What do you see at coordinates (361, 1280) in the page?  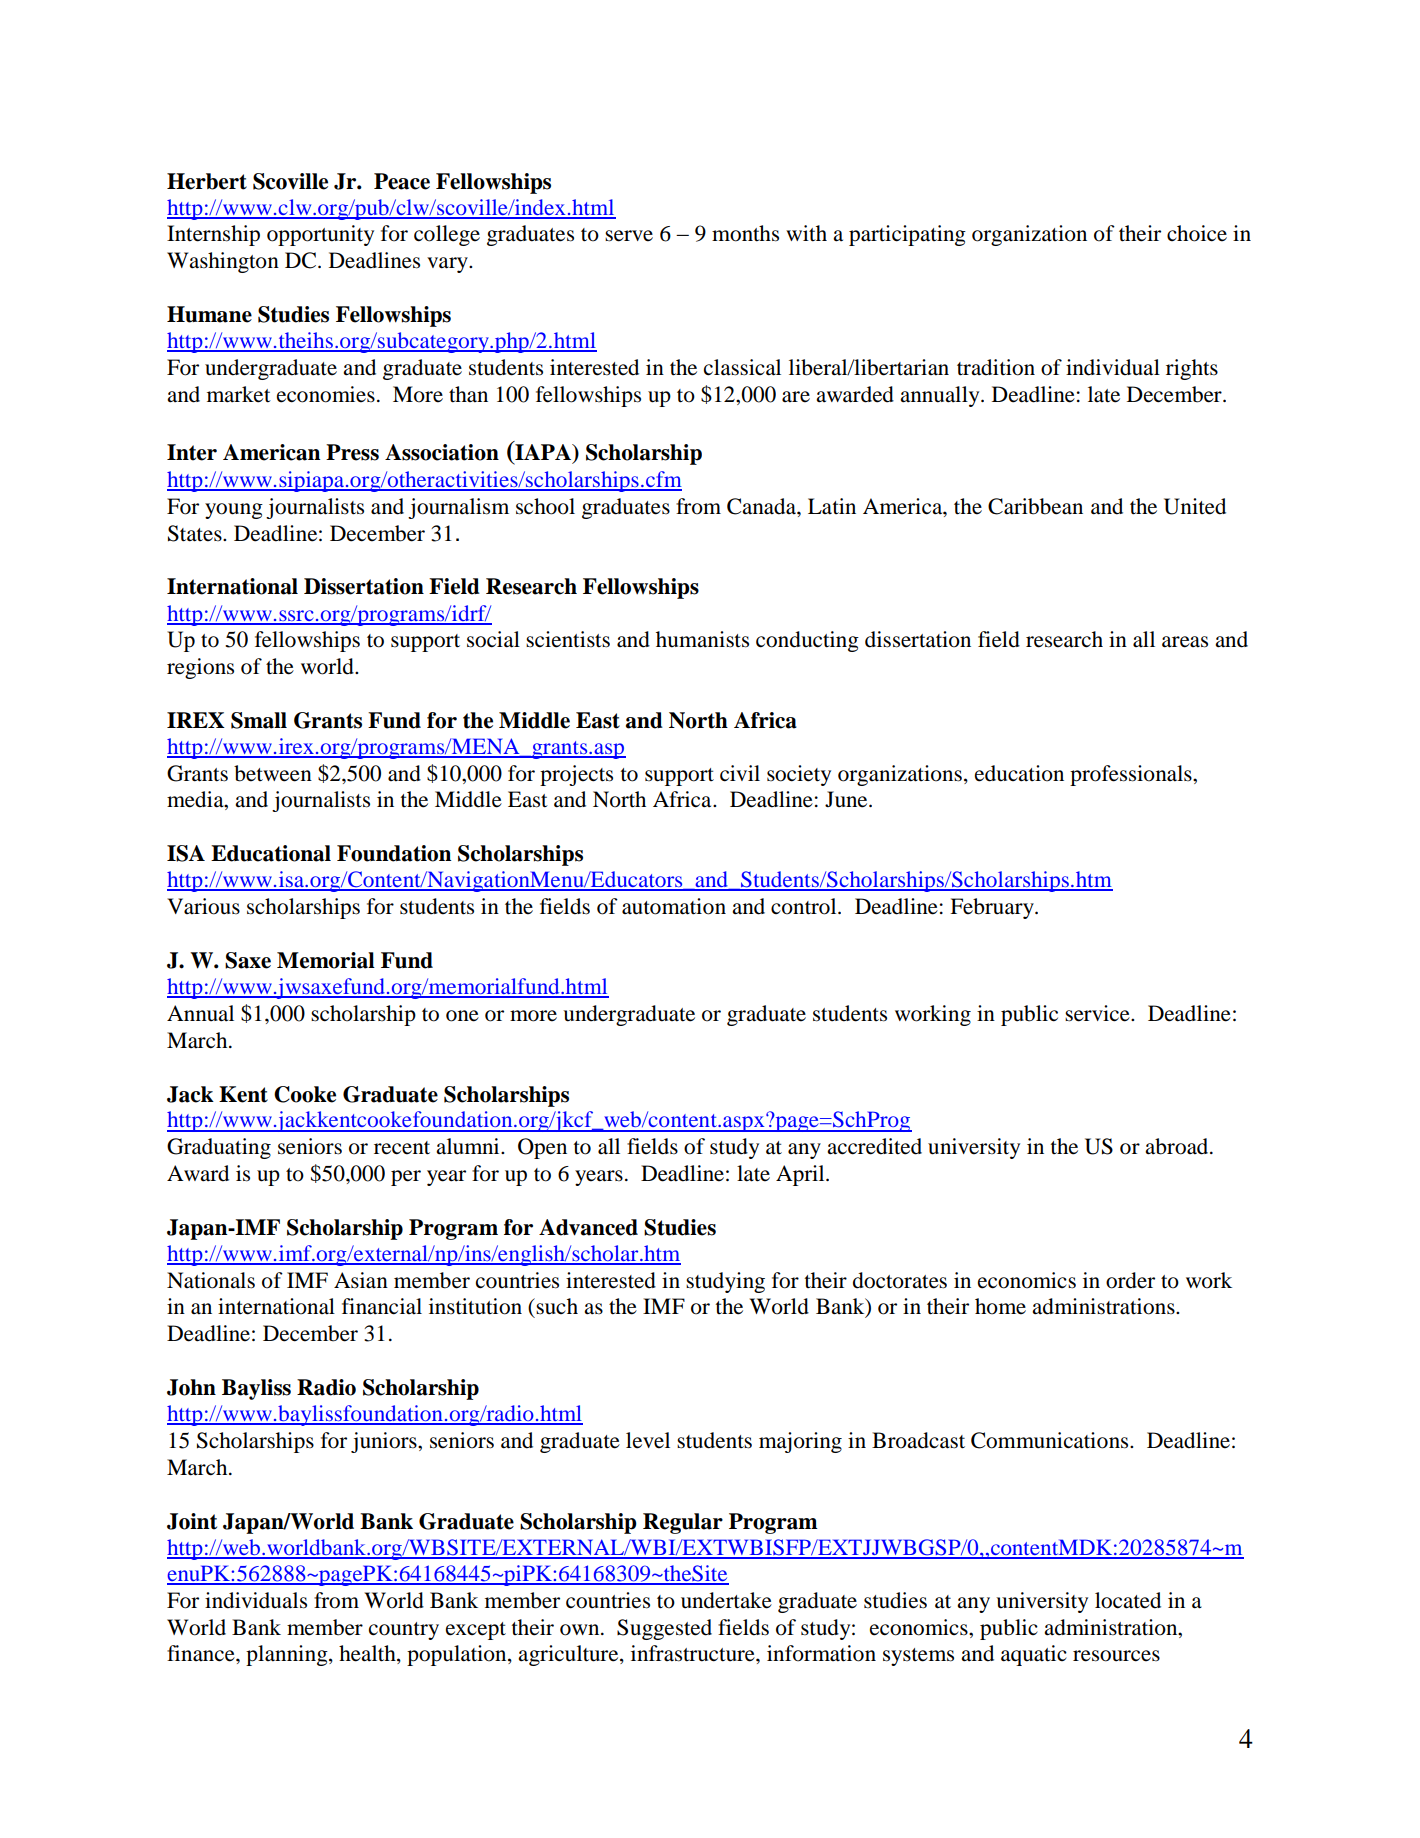 I see `Asian` at bounding box center [361, 1280].
